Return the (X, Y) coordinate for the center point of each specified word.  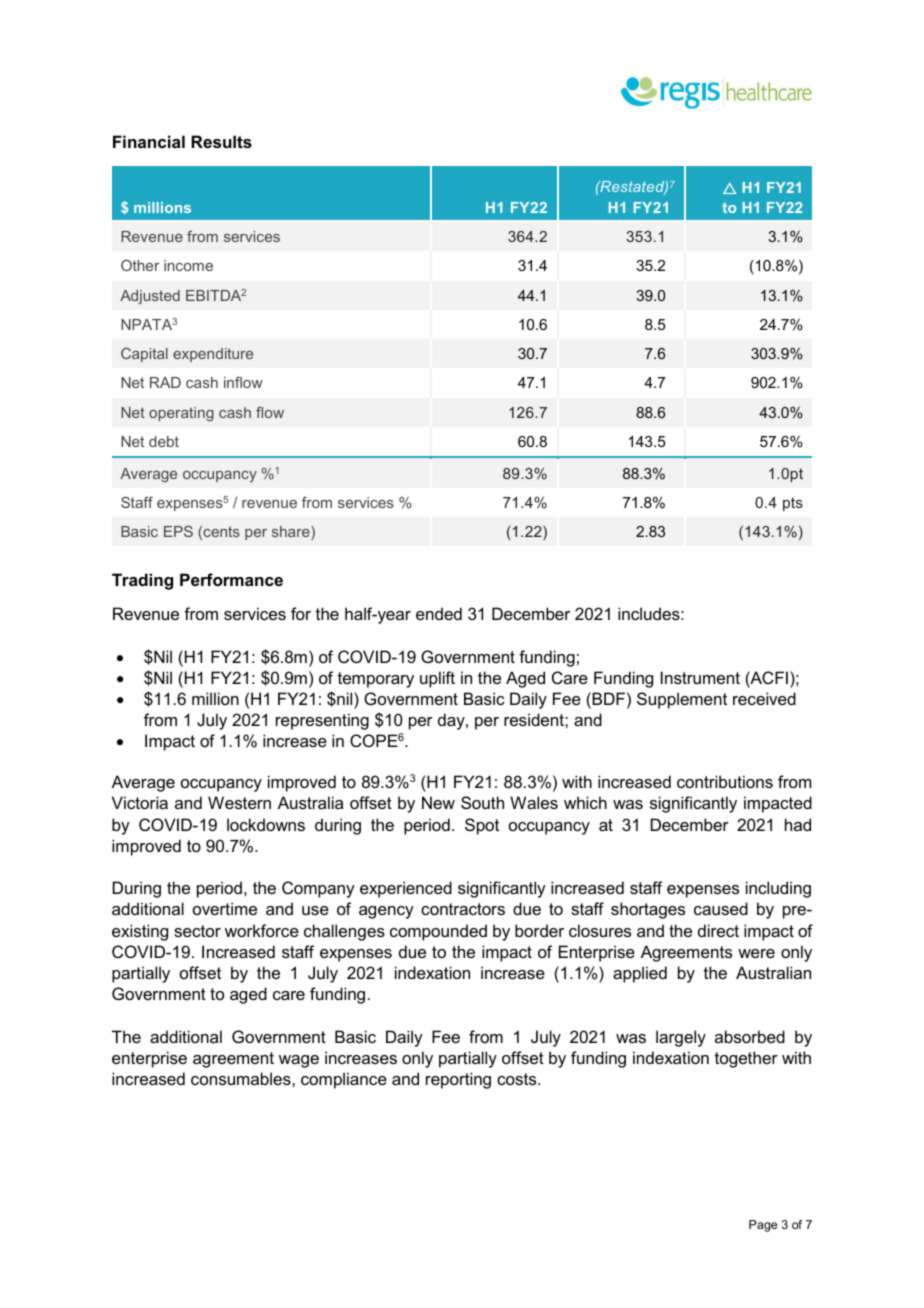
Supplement (682, 700)
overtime (225, 908)
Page (763, 1226)
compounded (438, 932)
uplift (437, 679)
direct (718, 930)
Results (221, 141)
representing (322, 721)
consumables (242, 1078)
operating (181, 414)
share (292, 533)
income (188, 265)
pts (793, 504)
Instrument (700, 677)
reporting (458, 1080)
